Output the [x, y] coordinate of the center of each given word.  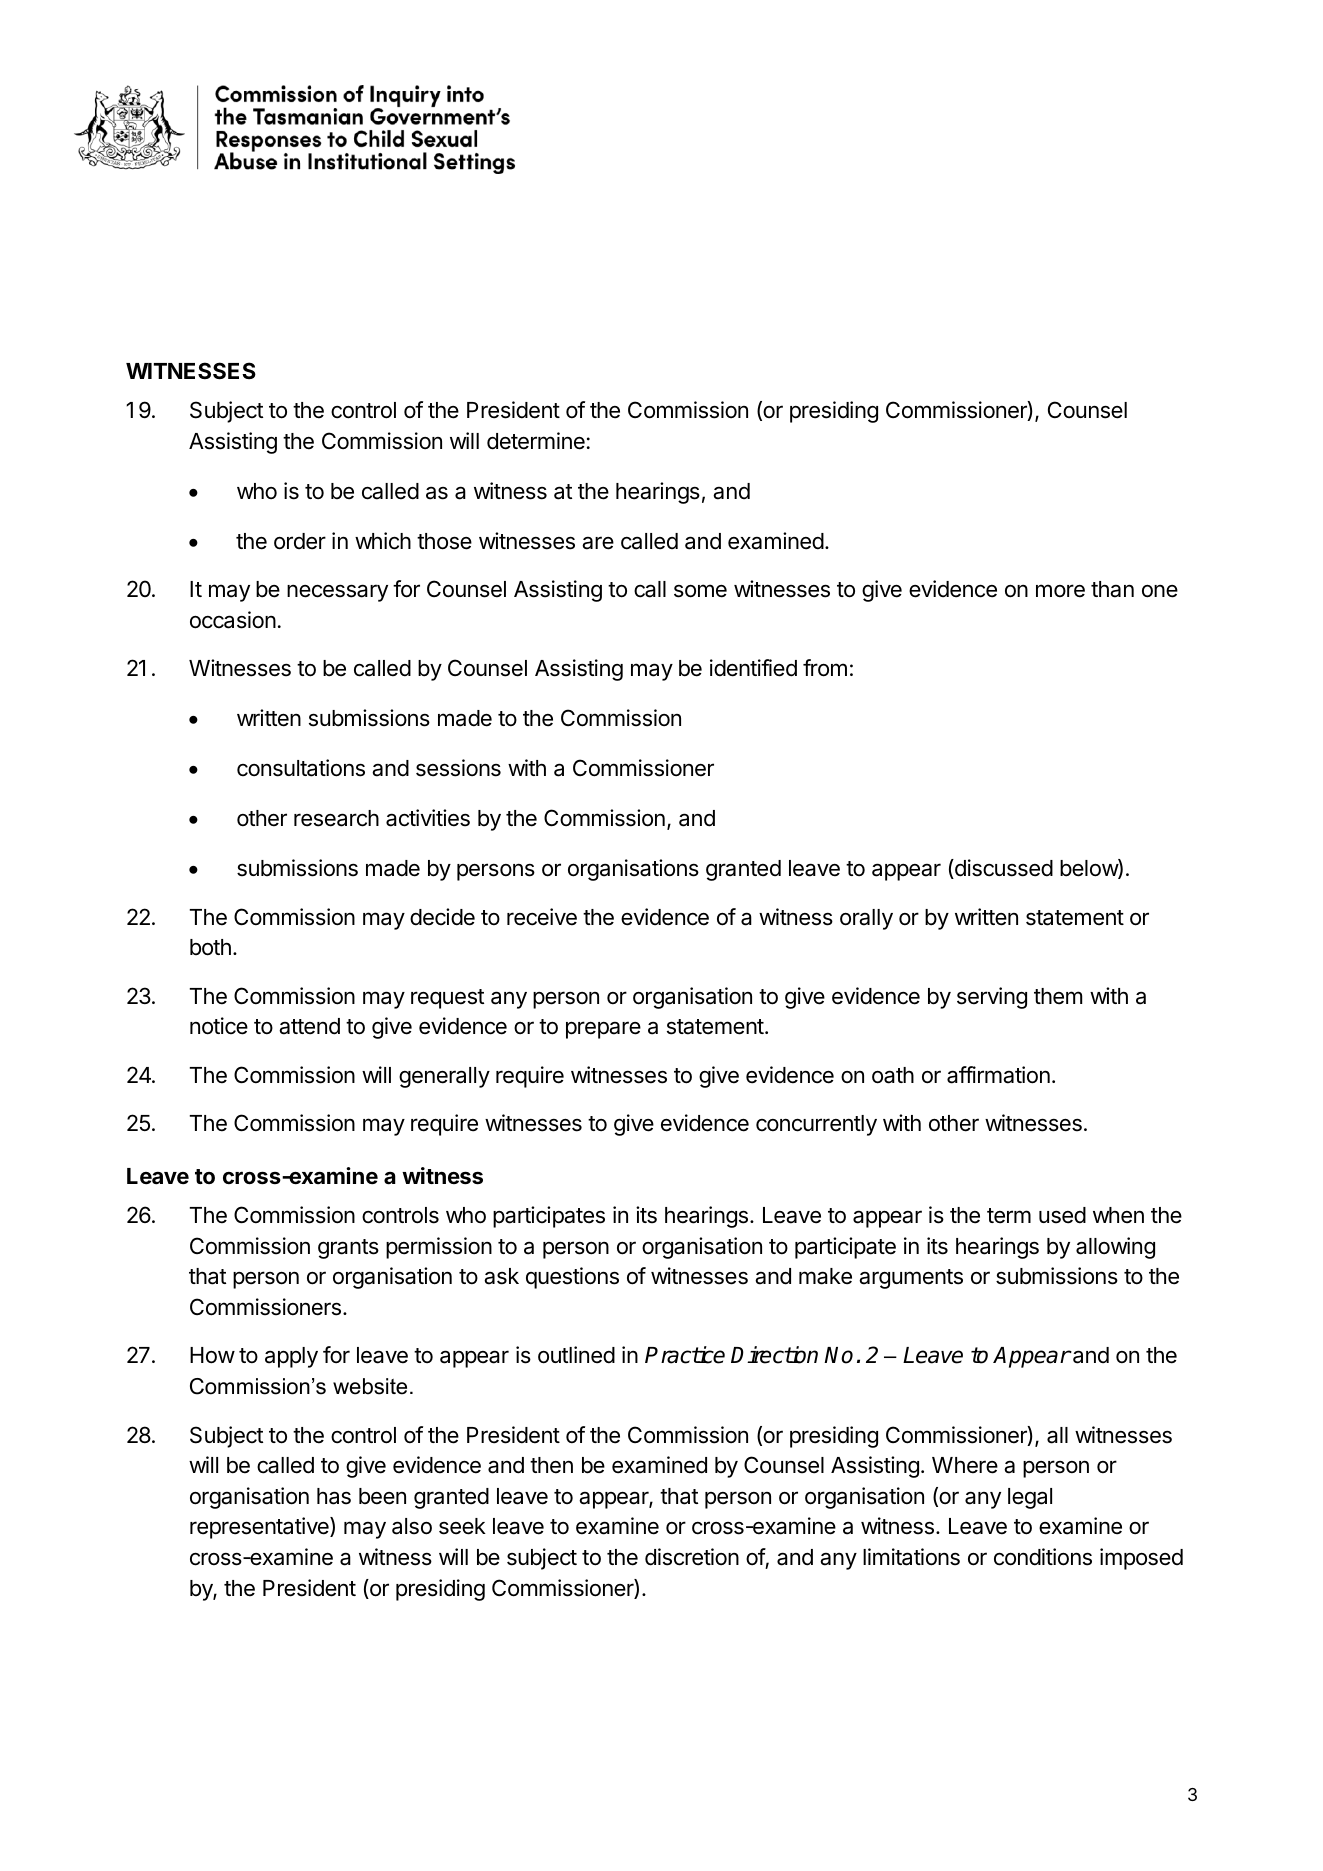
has [334, 1496]
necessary [337, 593]
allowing [1115, 1248]
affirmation [998, 1075]
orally [866, 919]
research [336, 818]
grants [348, 1249]
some [700, 591]
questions [572, 1278]
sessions [458, 768]
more [1060, 591]
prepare [603, 1030]
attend [309, 1026]
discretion [692, 1557]
